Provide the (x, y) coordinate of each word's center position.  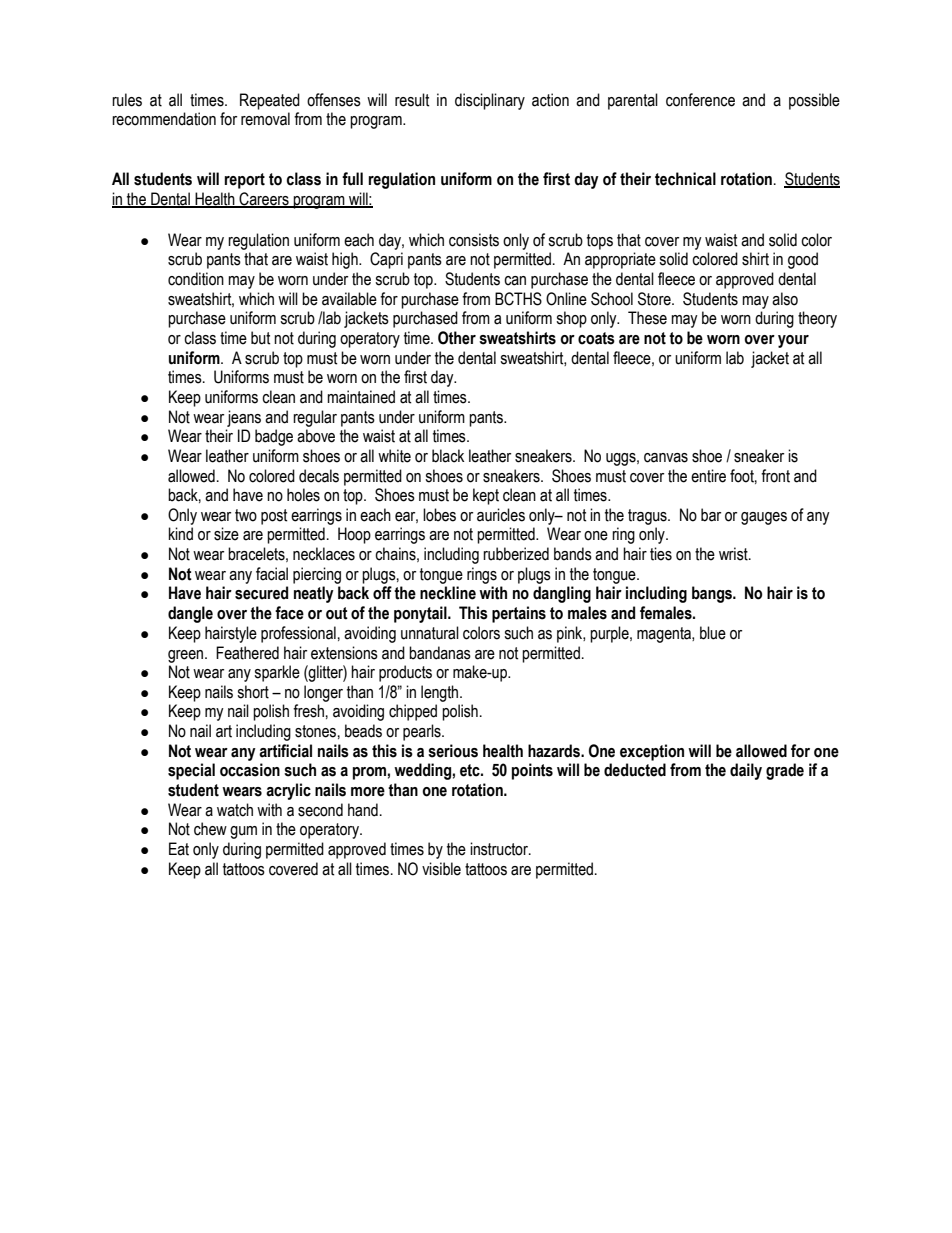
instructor (500, 849)
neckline (448, 593)
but (261, 338)
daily (746, 771)
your (793, 341)
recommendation (164, 119)
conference (700, 100)
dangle (190, 614)
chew (210, 829)
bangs (713, 594)
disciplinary (490, 101)
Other (457, 338)
